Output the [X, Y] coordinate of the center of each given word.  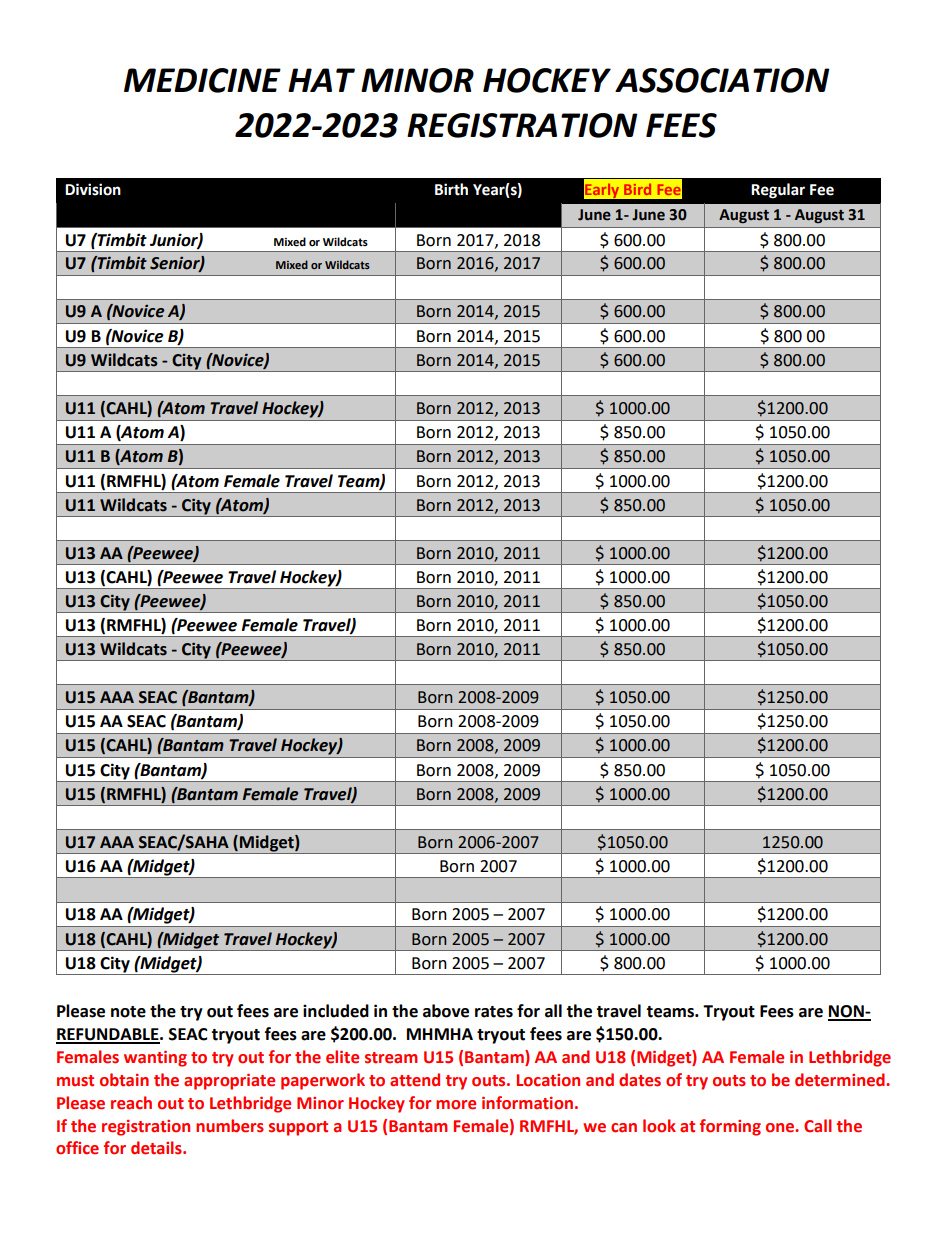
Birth [451, 189]
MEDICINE [202, 80]
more [456, 1105]
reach [131, 1103]
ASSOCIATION [722, 80]
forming [730, 1127]
